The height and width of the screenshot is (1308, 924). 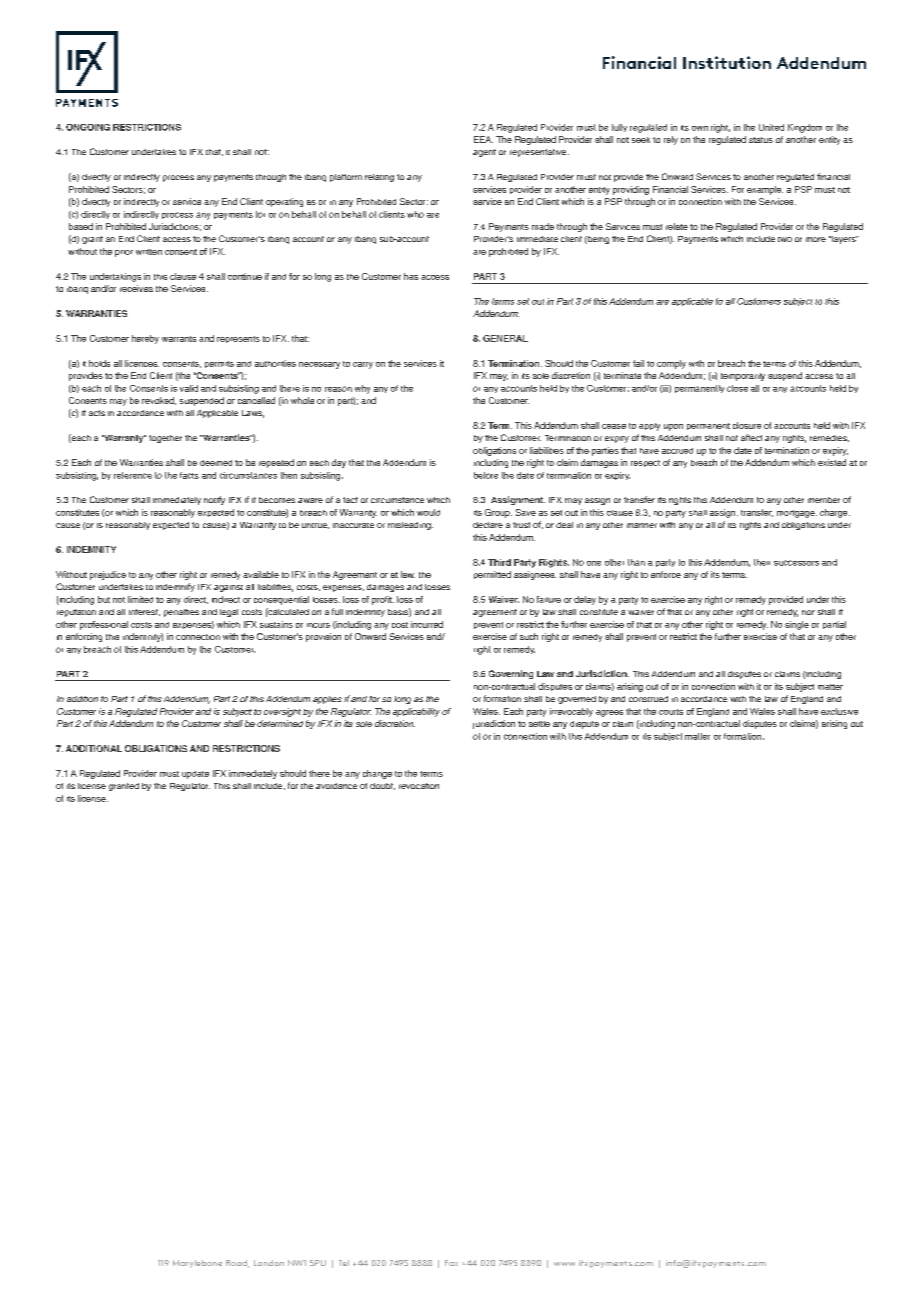 What do you see at coordinates (88, 127) in the screenshot?
I see `ONGOING` at bounding box center [88, 127].
